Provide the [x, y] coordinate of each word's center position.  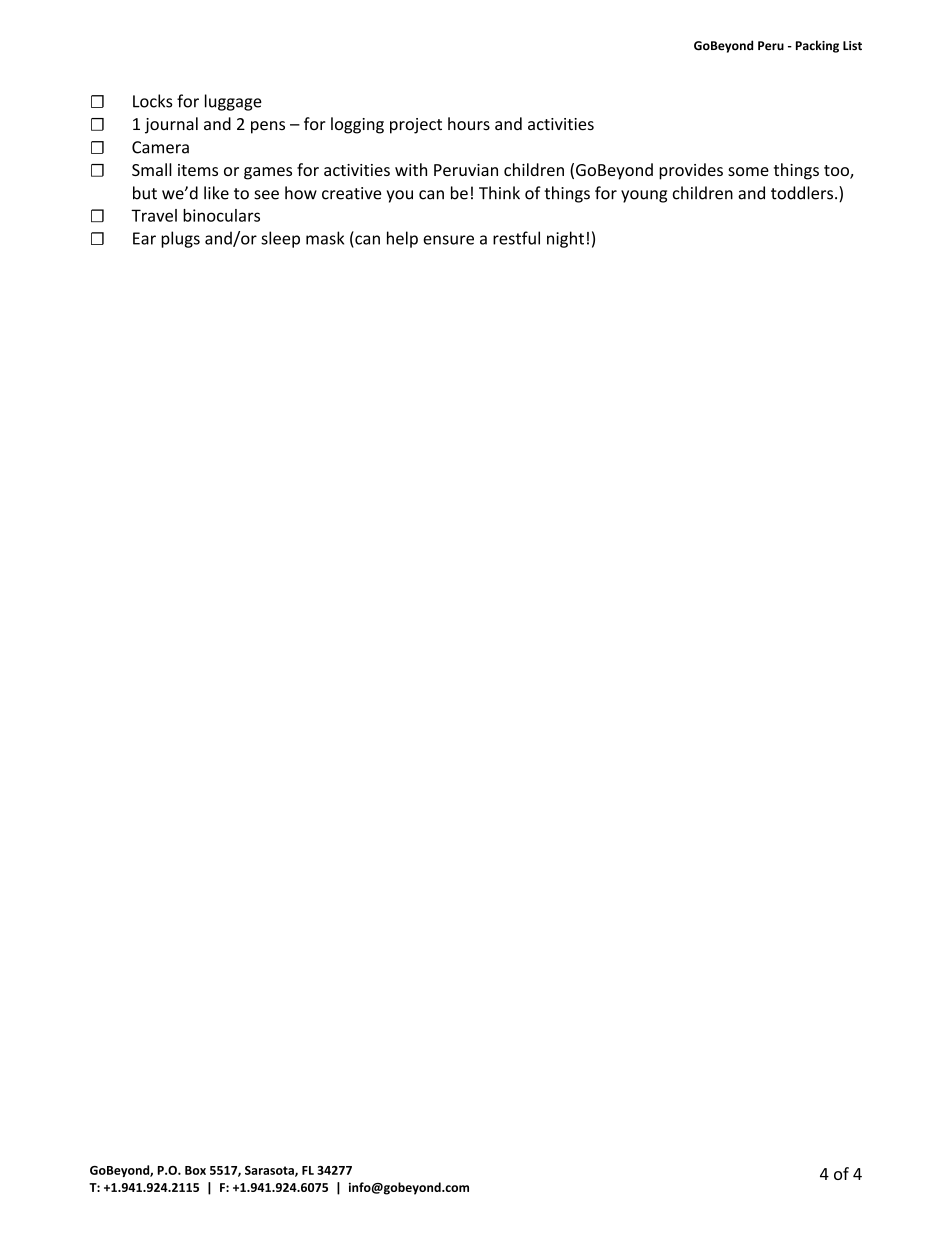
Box [195, 1170]
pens [268, 127]
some [748, 171]
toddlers [802, 193]
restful [516, 238]
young [644, 196]
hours [469, 124]
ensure [448, 240]
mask [325, 238]
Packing [817, 46]
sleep [280, 239]
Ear [144, 238]
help [402, 239]
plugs [180, 239]
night [565, 239]
